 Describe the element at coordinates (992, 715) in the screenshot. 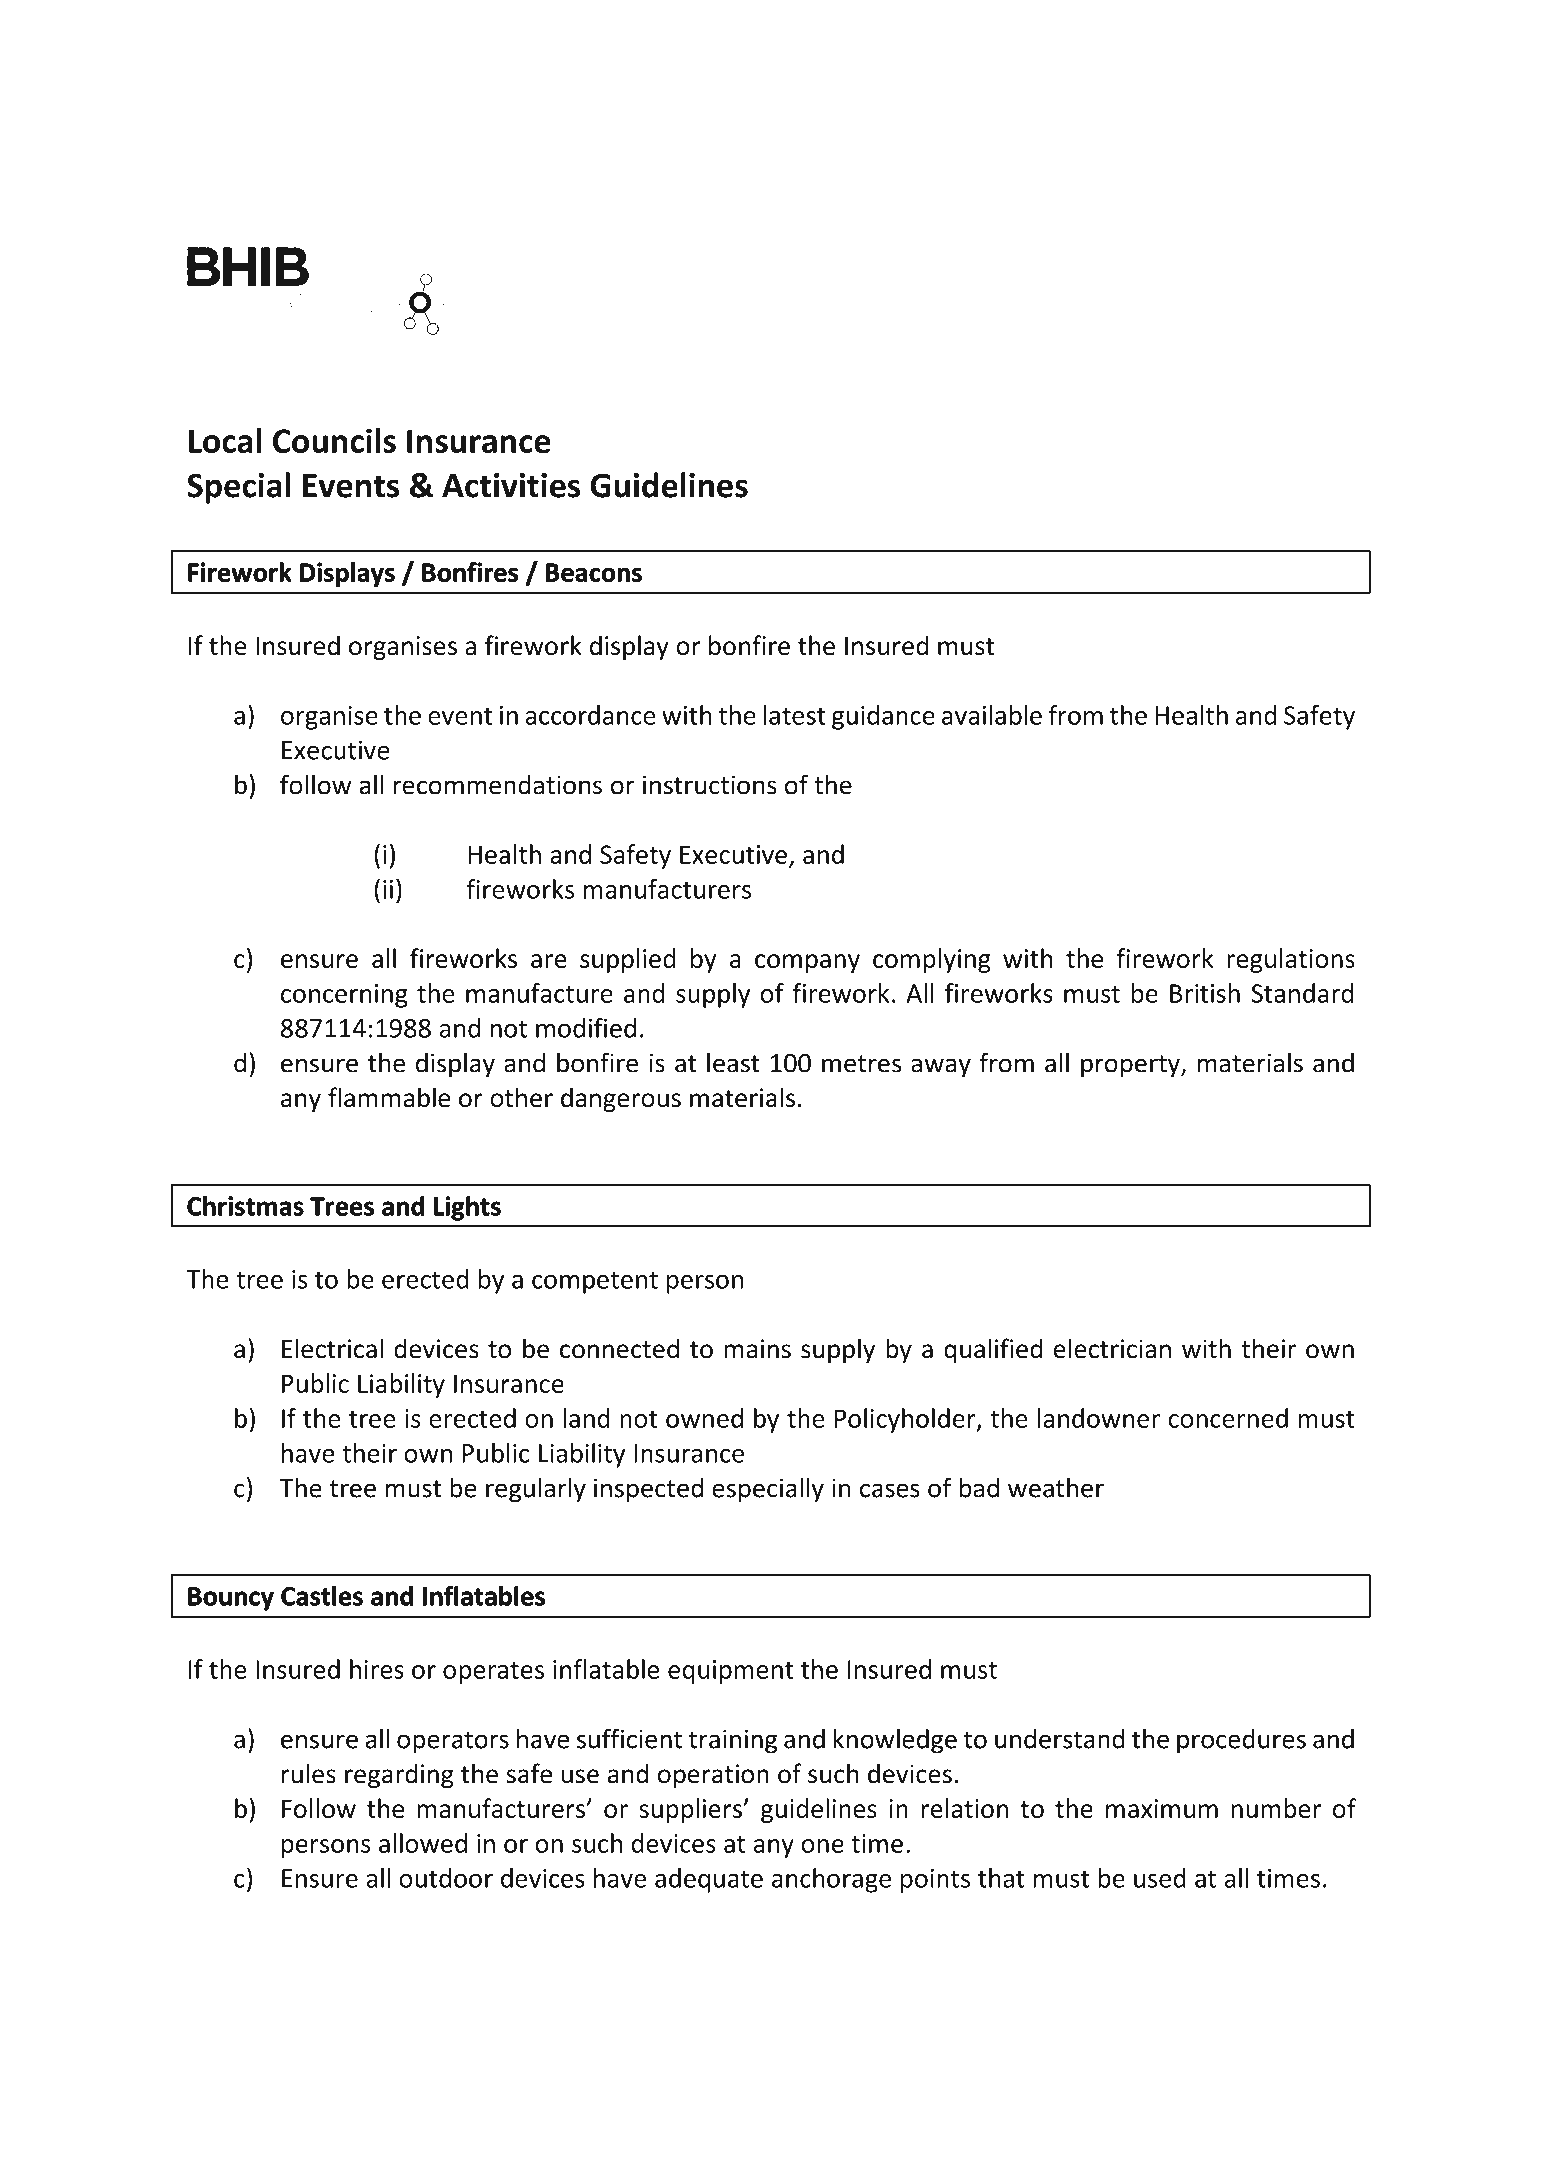

I see `available` at that location.
